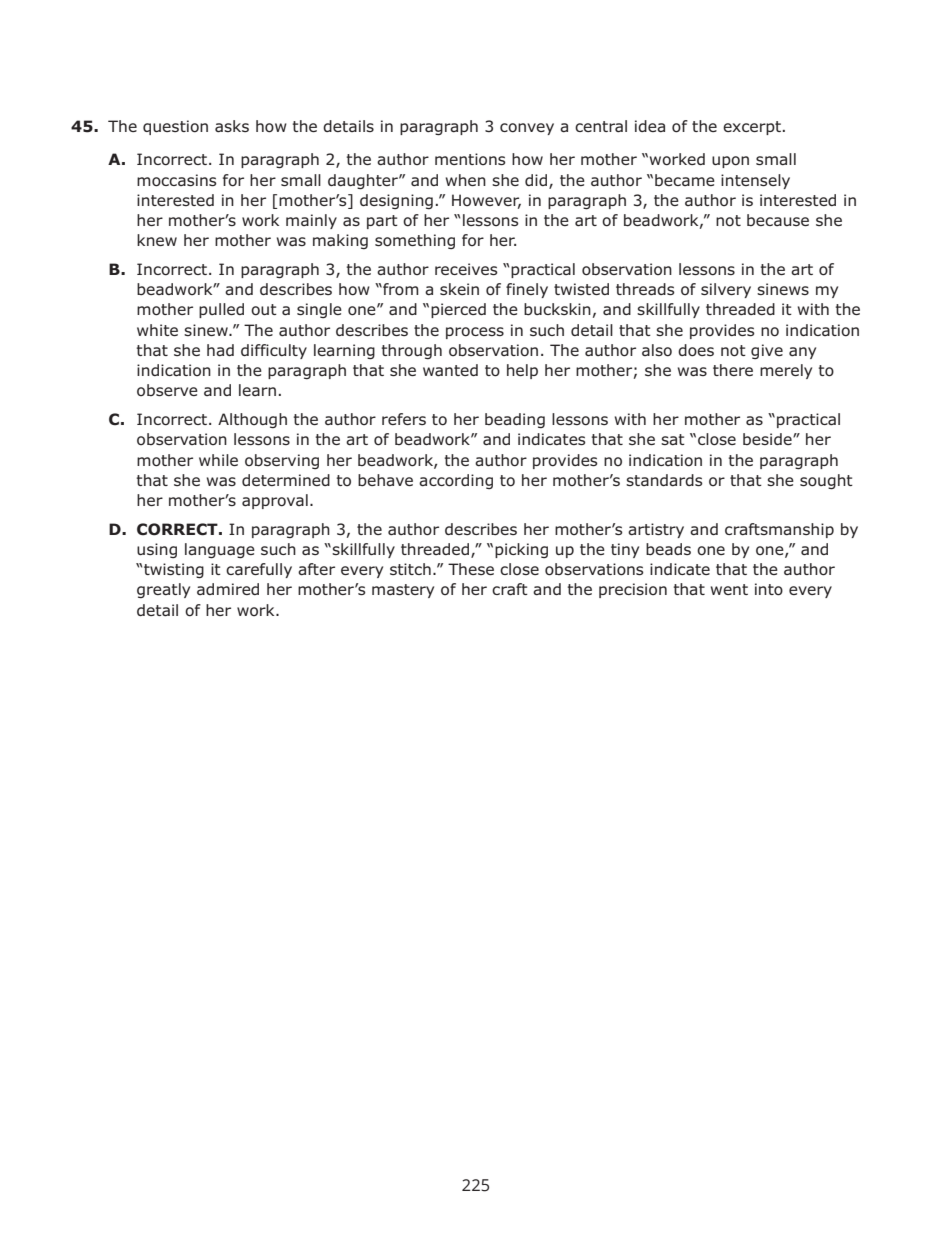 Image resolution: width=952 pixels, height=1233 pixels. I want to click on excerpt, so click(752, 128).
